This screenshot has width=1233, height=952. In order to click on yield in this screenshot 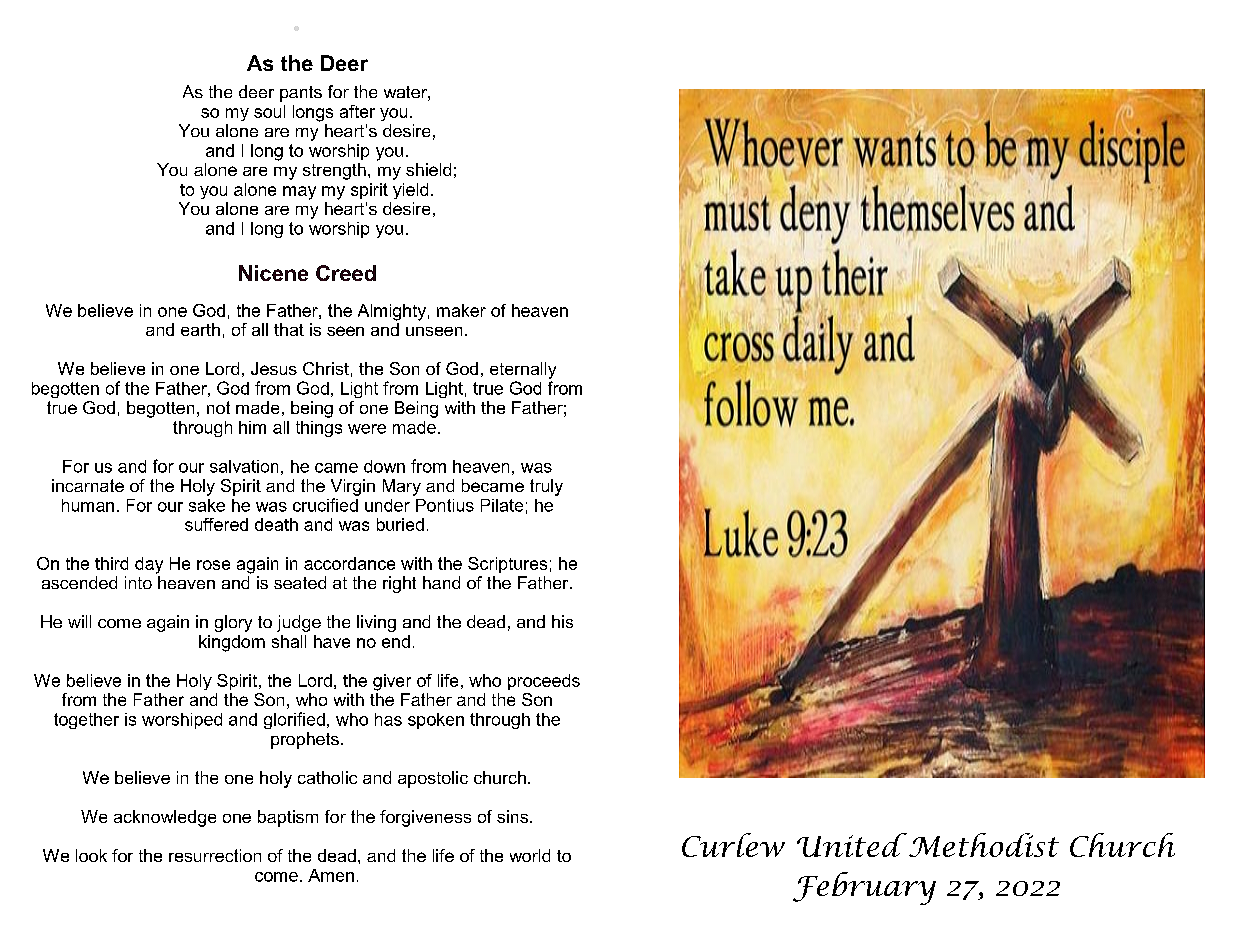, I will do `click(410, 191)`.
